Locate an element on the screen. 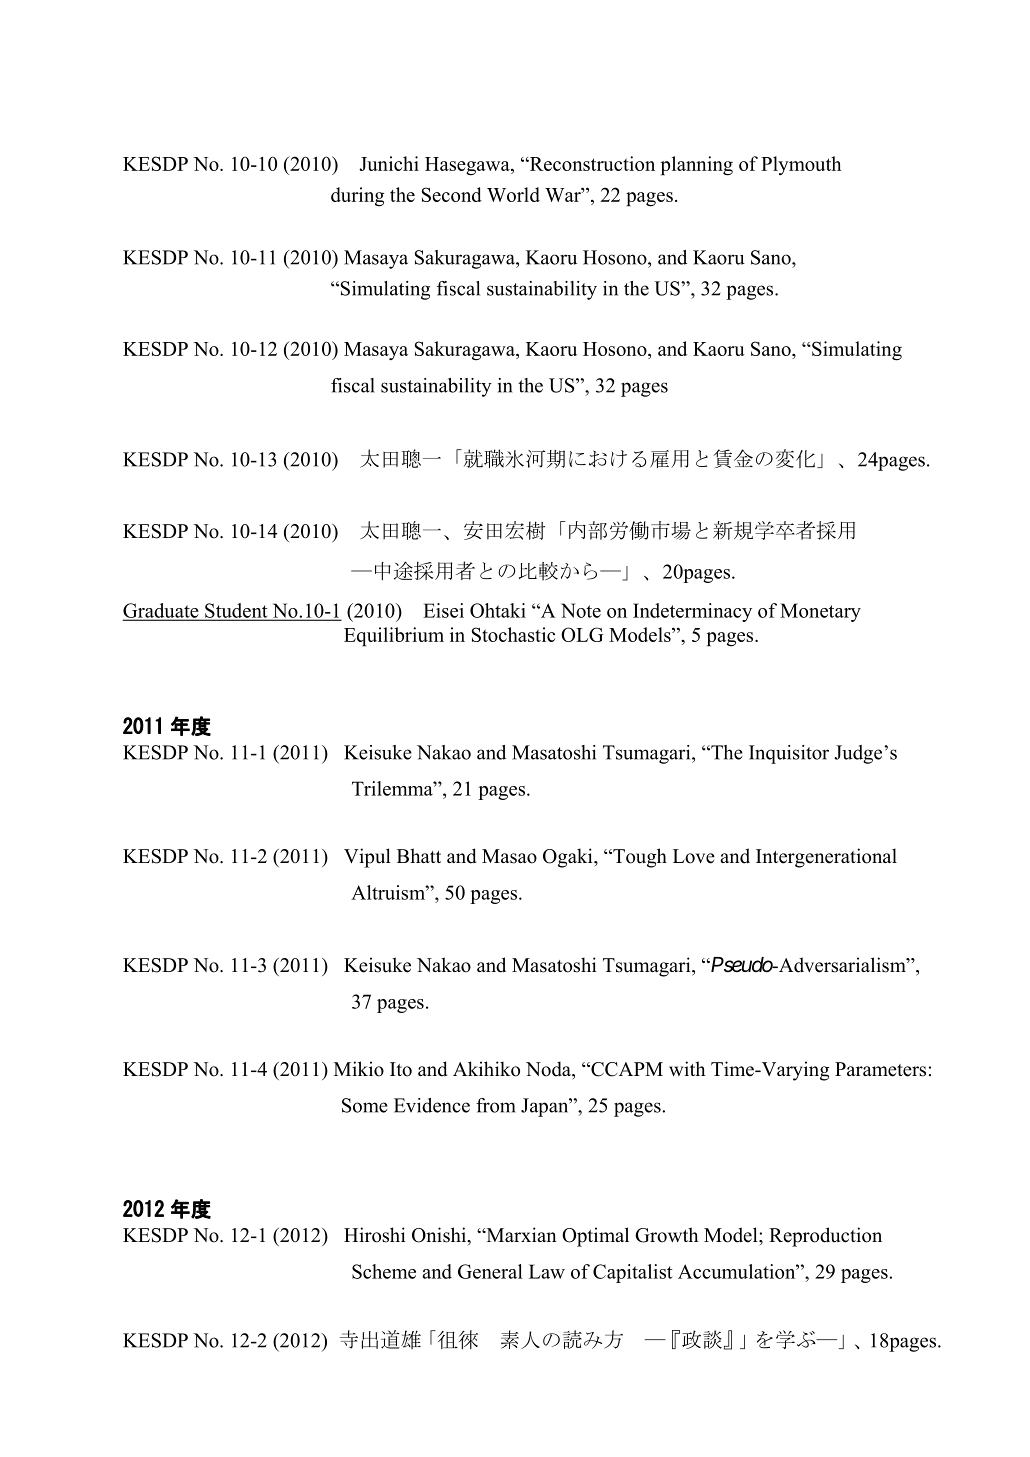 This screenshot has height=1457, width=1030. Monetary is located at coordinates (820, 612).
